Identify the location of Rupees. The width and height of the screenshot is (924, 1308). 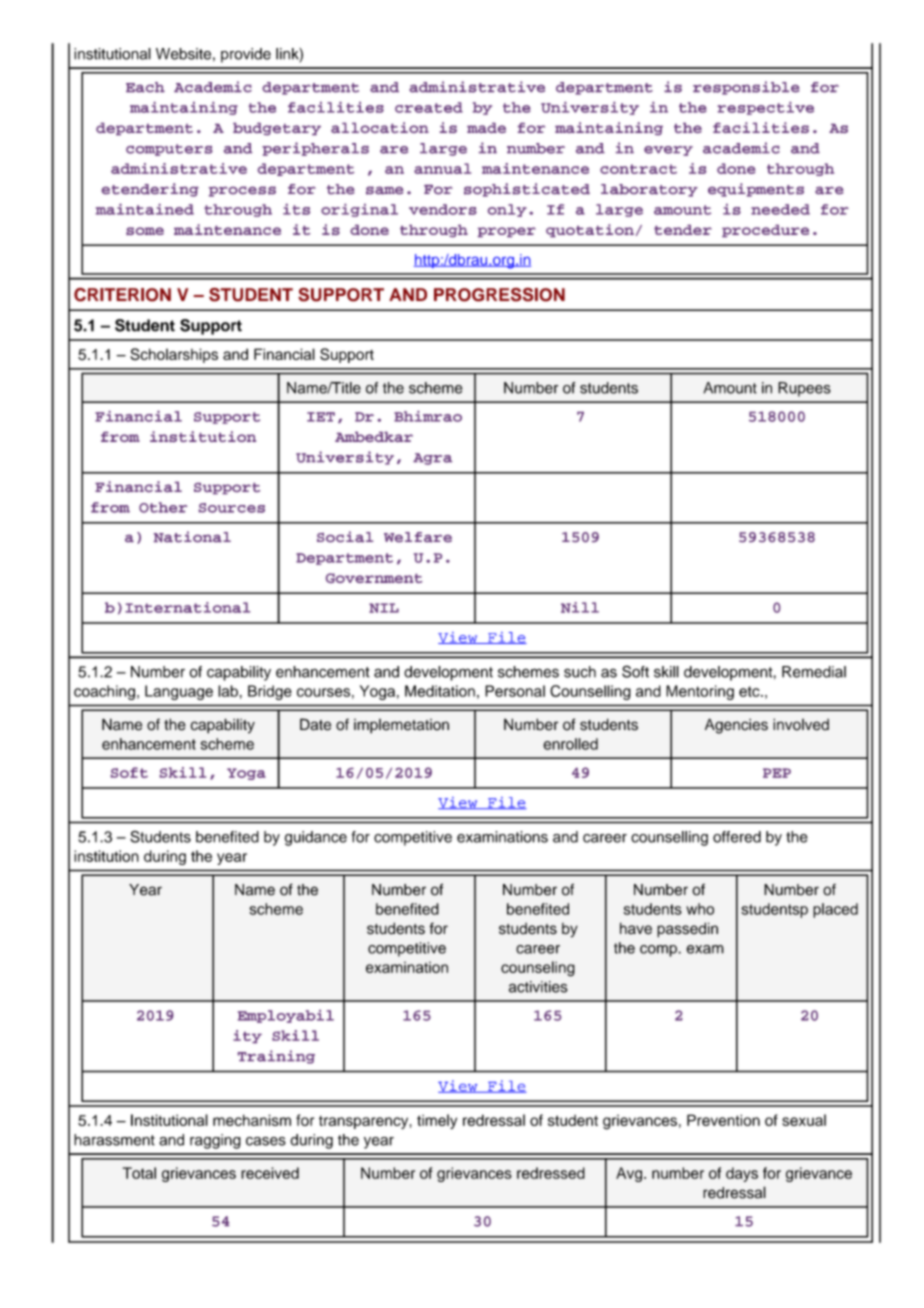
(804, 389).
